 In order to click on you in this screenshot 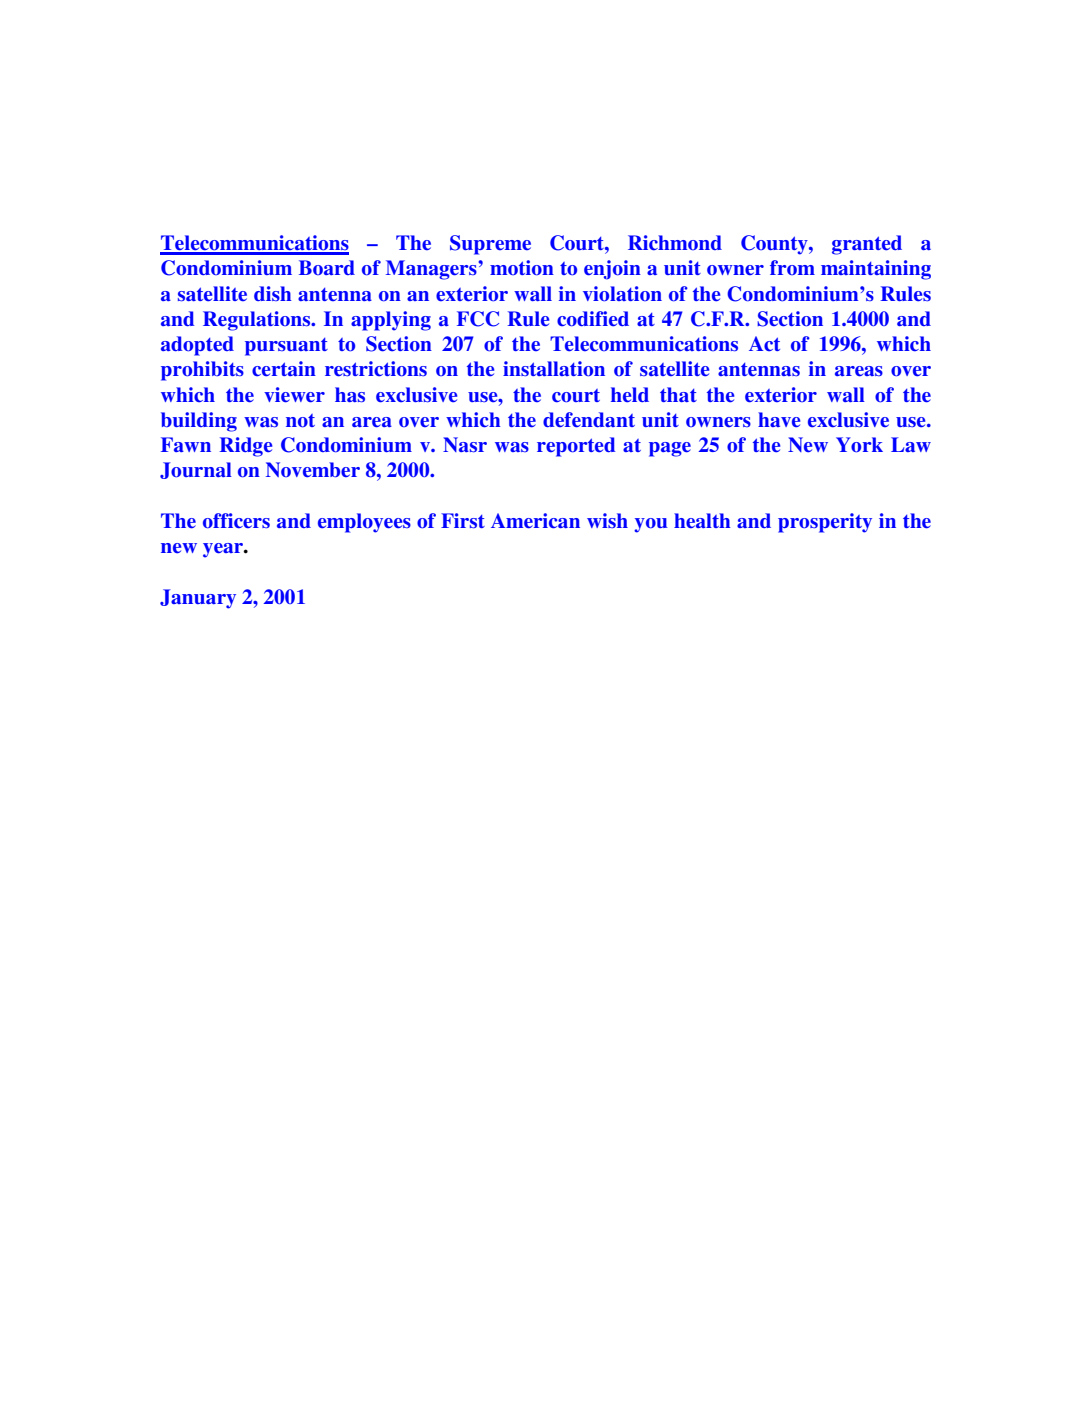, I will do `click(651, 525)`.
